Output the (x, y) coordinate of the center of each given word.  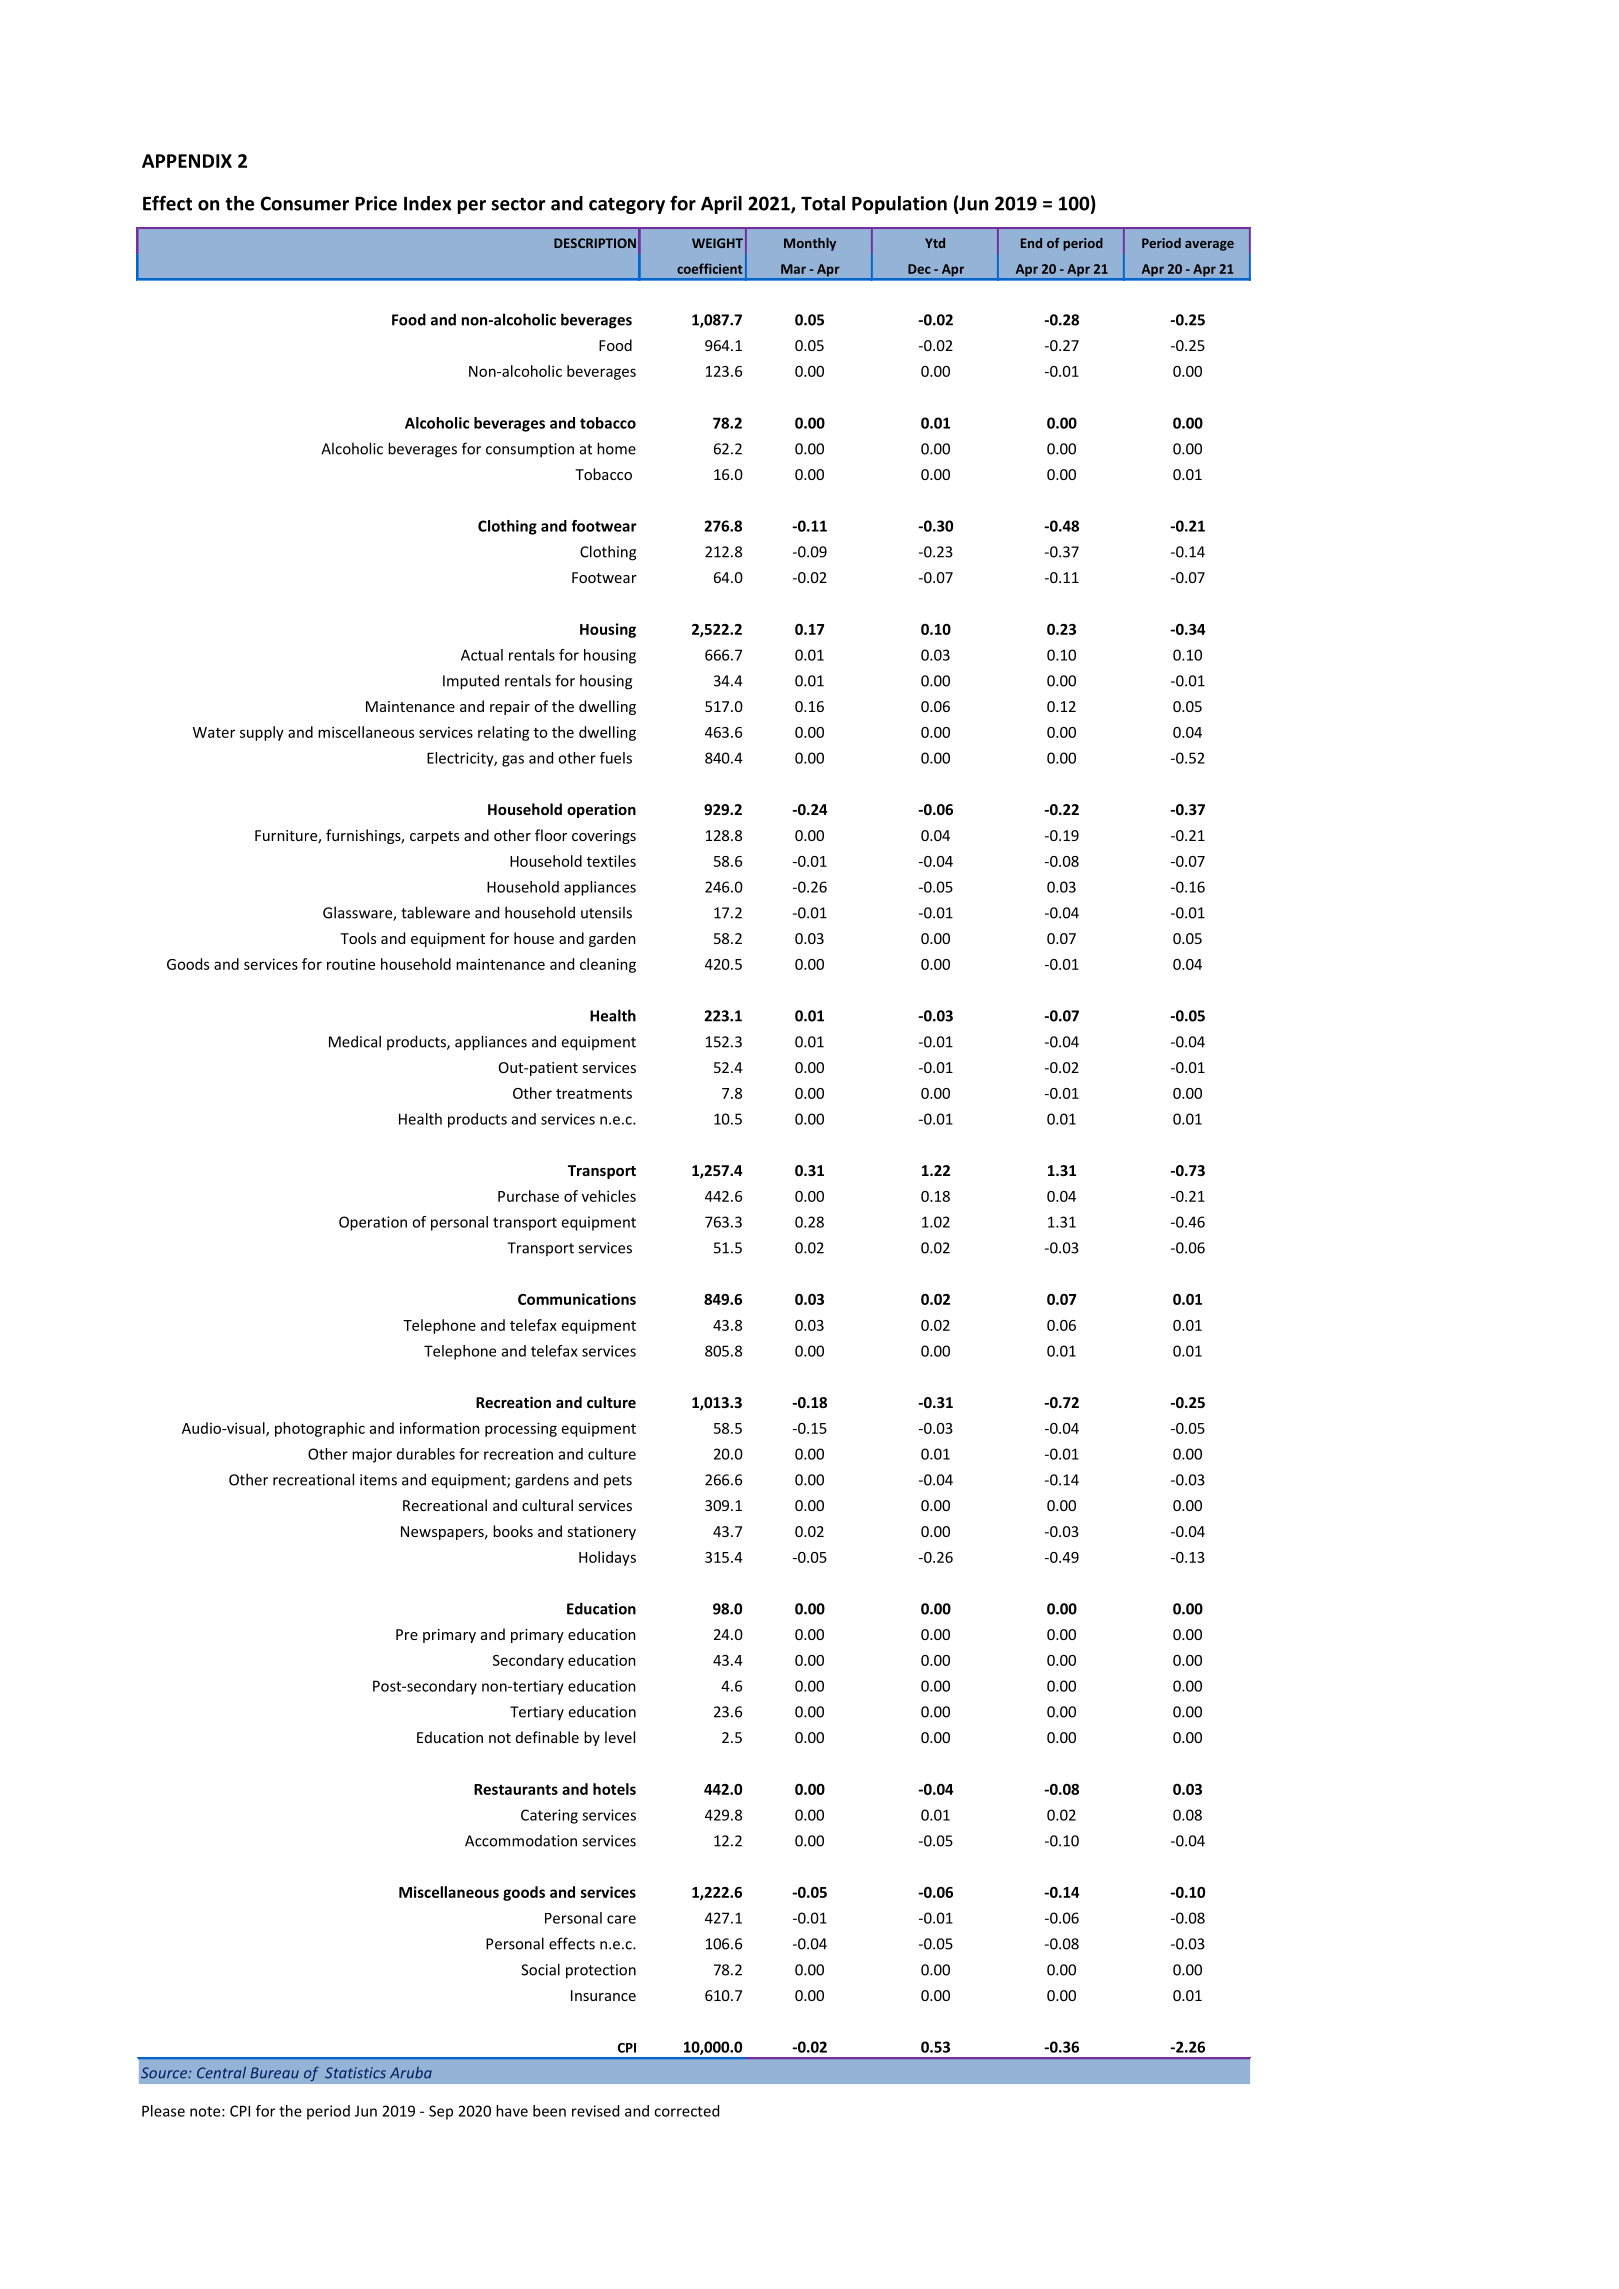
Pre (407, 1634)
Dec (919, 269)
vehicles (609, 1196)
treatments (594, 1094)
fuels (616, 758)
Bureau (274, 2073)
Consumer (305, 203)
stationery (601, 1533)
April (721, 205)
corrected (686, 2111)
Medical (355, 1041)
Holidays (607, 1558)
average (1209, 246)
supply (262, 733)
